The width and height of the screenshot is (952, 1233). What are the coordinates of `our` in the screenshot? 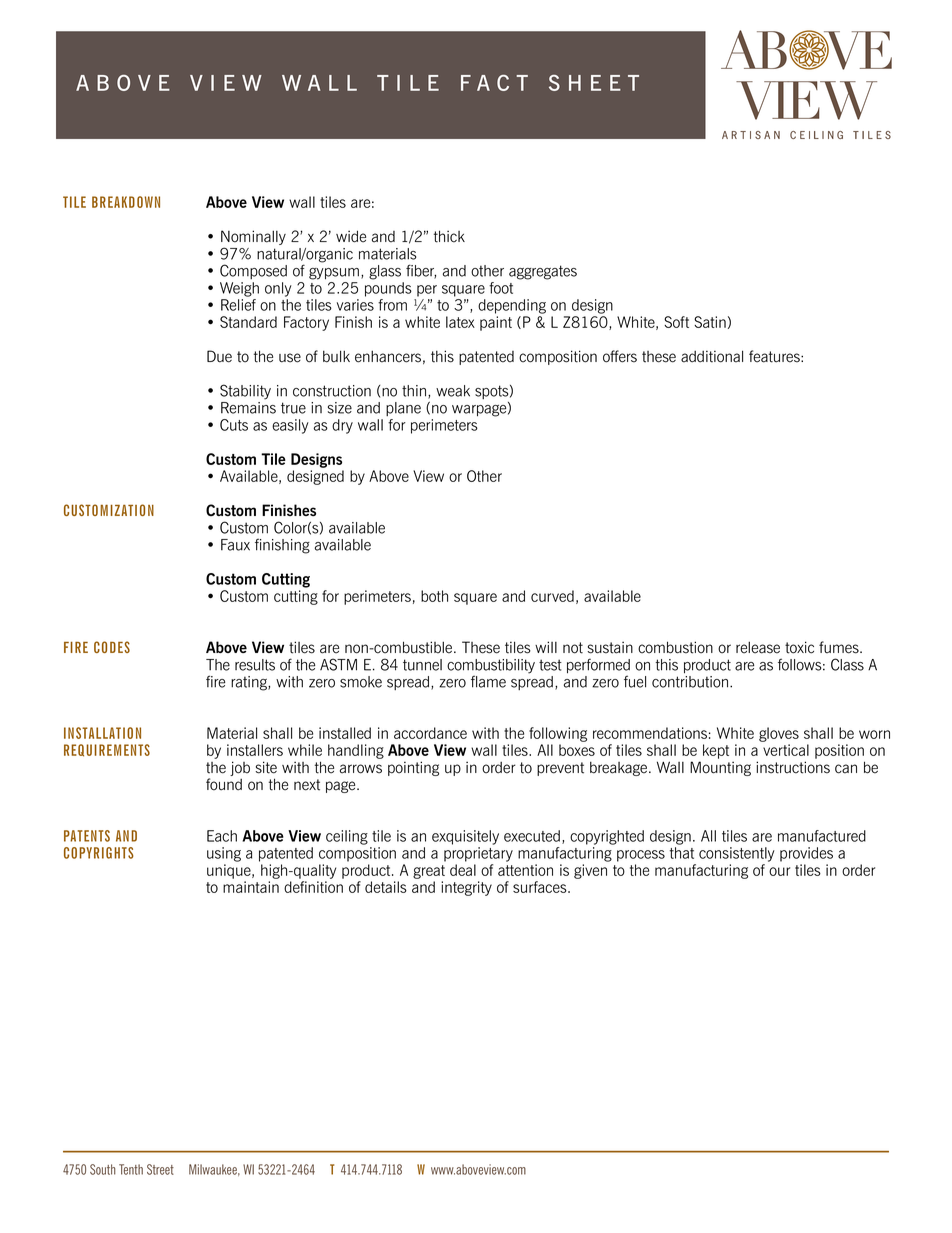 It's located at (779, 871).
